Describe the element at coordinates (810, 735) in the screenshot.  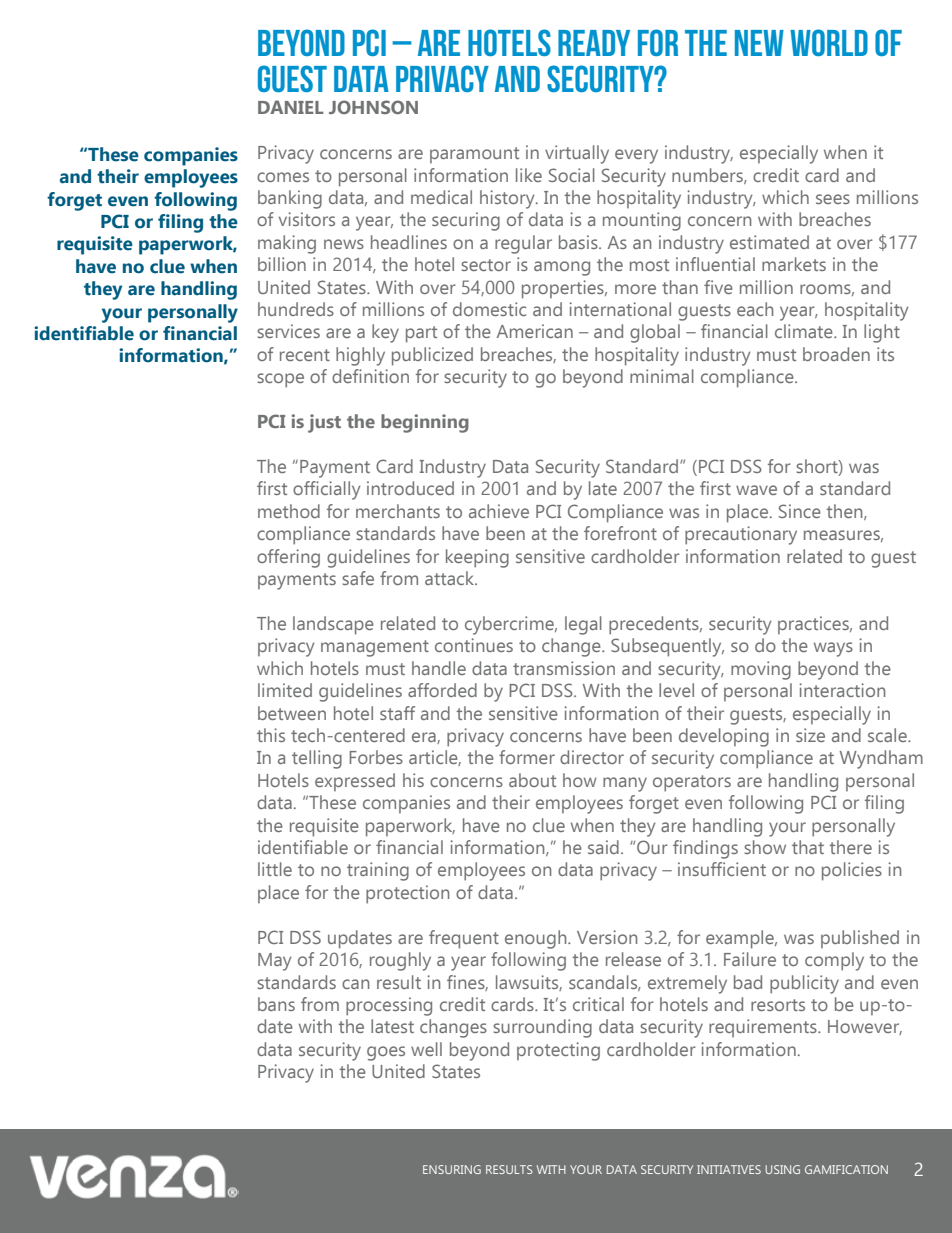
I see `size` at that location.
